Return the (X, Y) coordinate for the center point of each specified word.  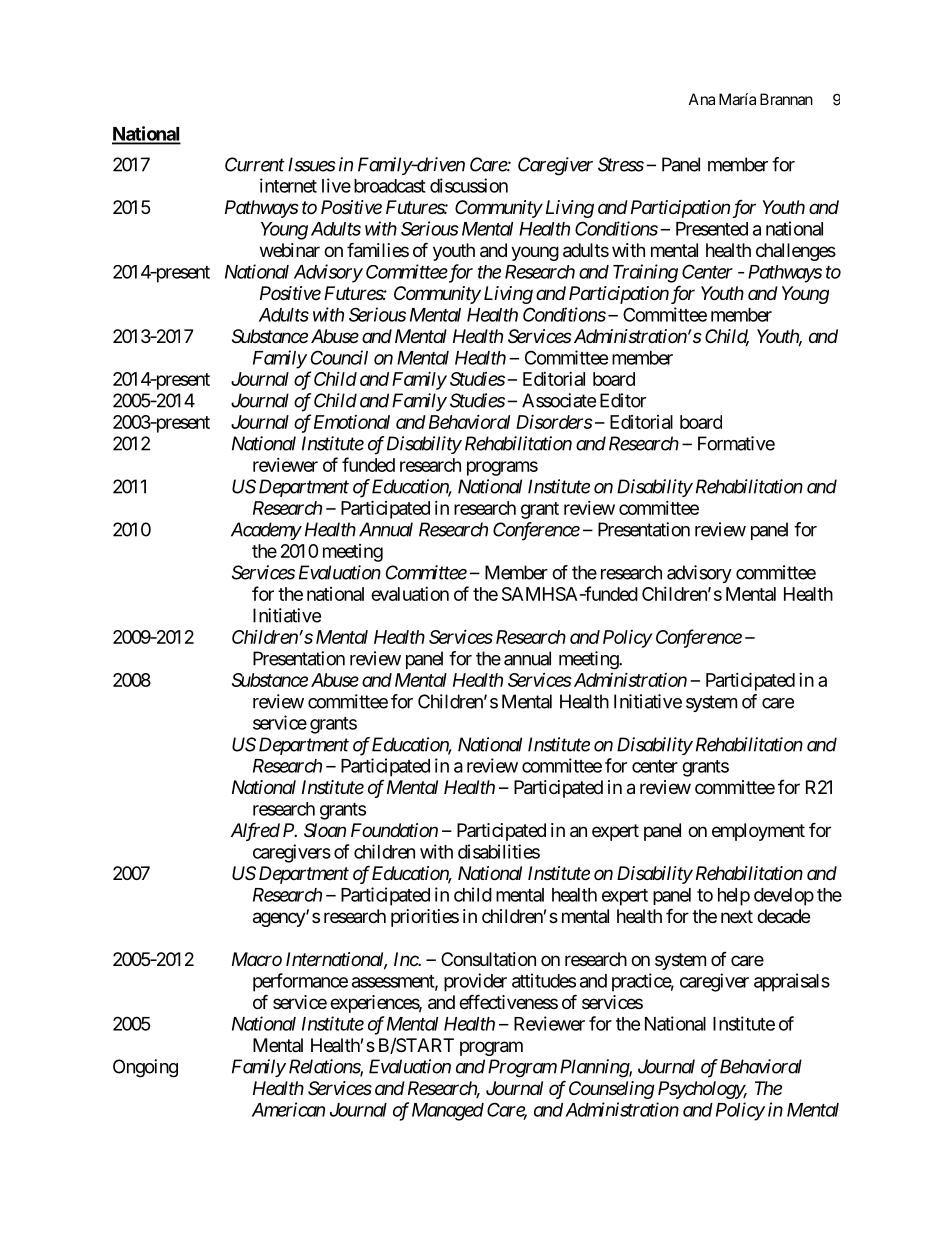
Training (645, 273)
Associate (559, 400)
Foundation (394, 830)
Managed (448, 1112)
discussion (469, 185)
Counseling (612, 1090)
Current (255, 164)
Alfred (255, 831)
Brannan (786, 99)
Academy (266, 531)
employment (758, 832)
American (288, 1109)
